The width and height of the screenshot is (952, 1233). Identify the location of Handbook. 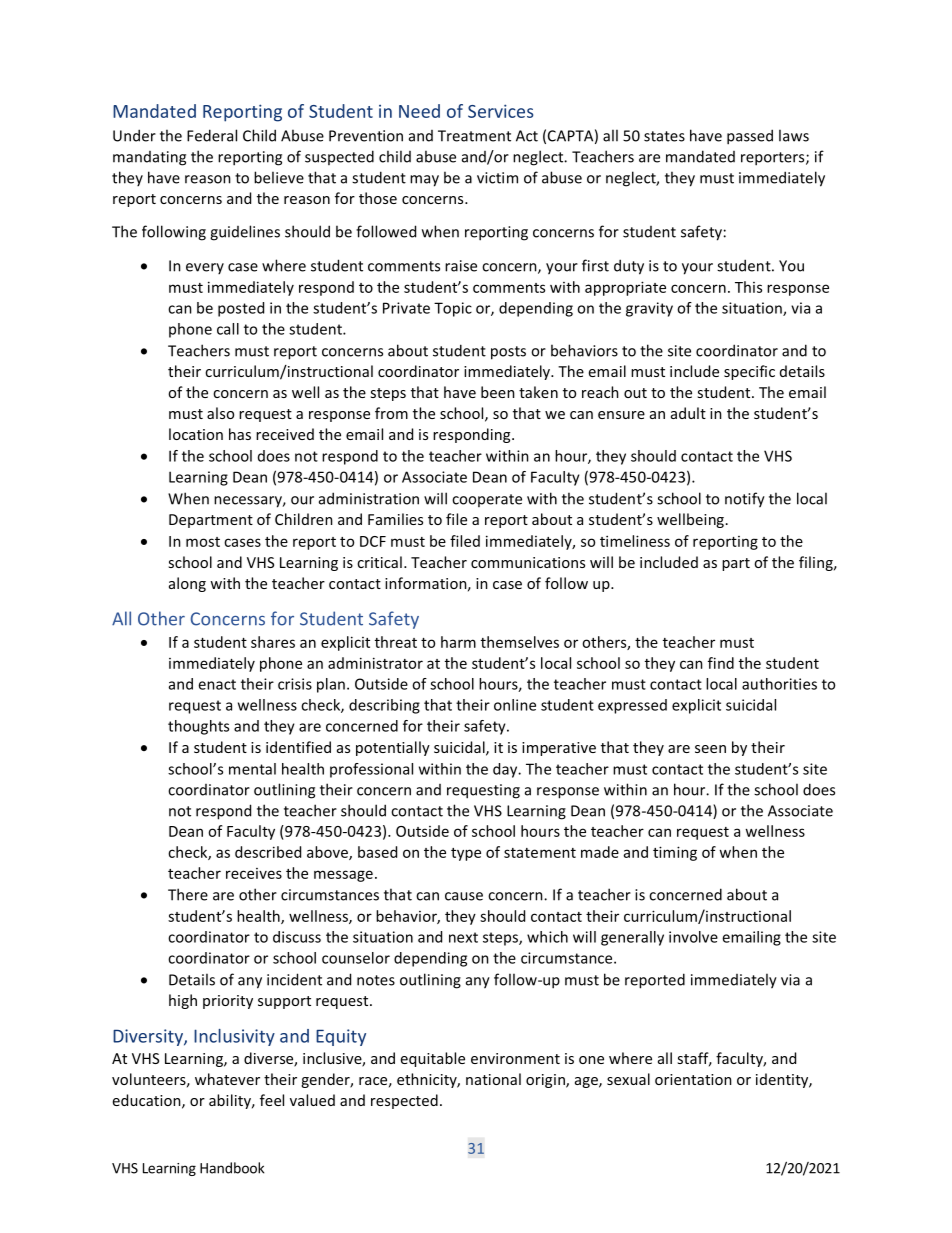
(232, 1168).
